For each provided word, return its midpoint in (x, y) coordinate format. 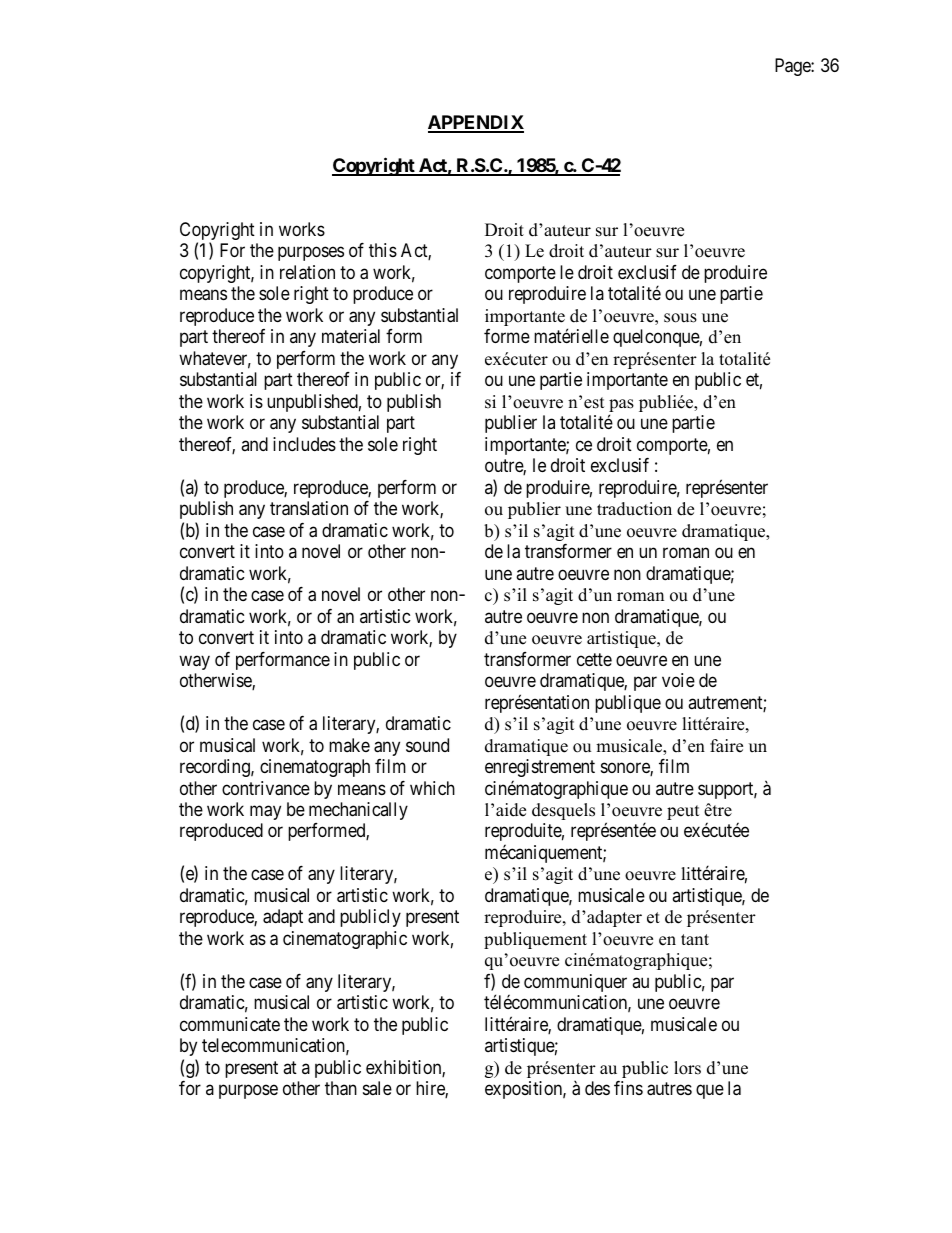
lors (687, 1068)
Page (793, 67)
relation (307, 272)
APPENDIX (476, 123)
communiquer (575, 983)
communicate (230, 1024)
